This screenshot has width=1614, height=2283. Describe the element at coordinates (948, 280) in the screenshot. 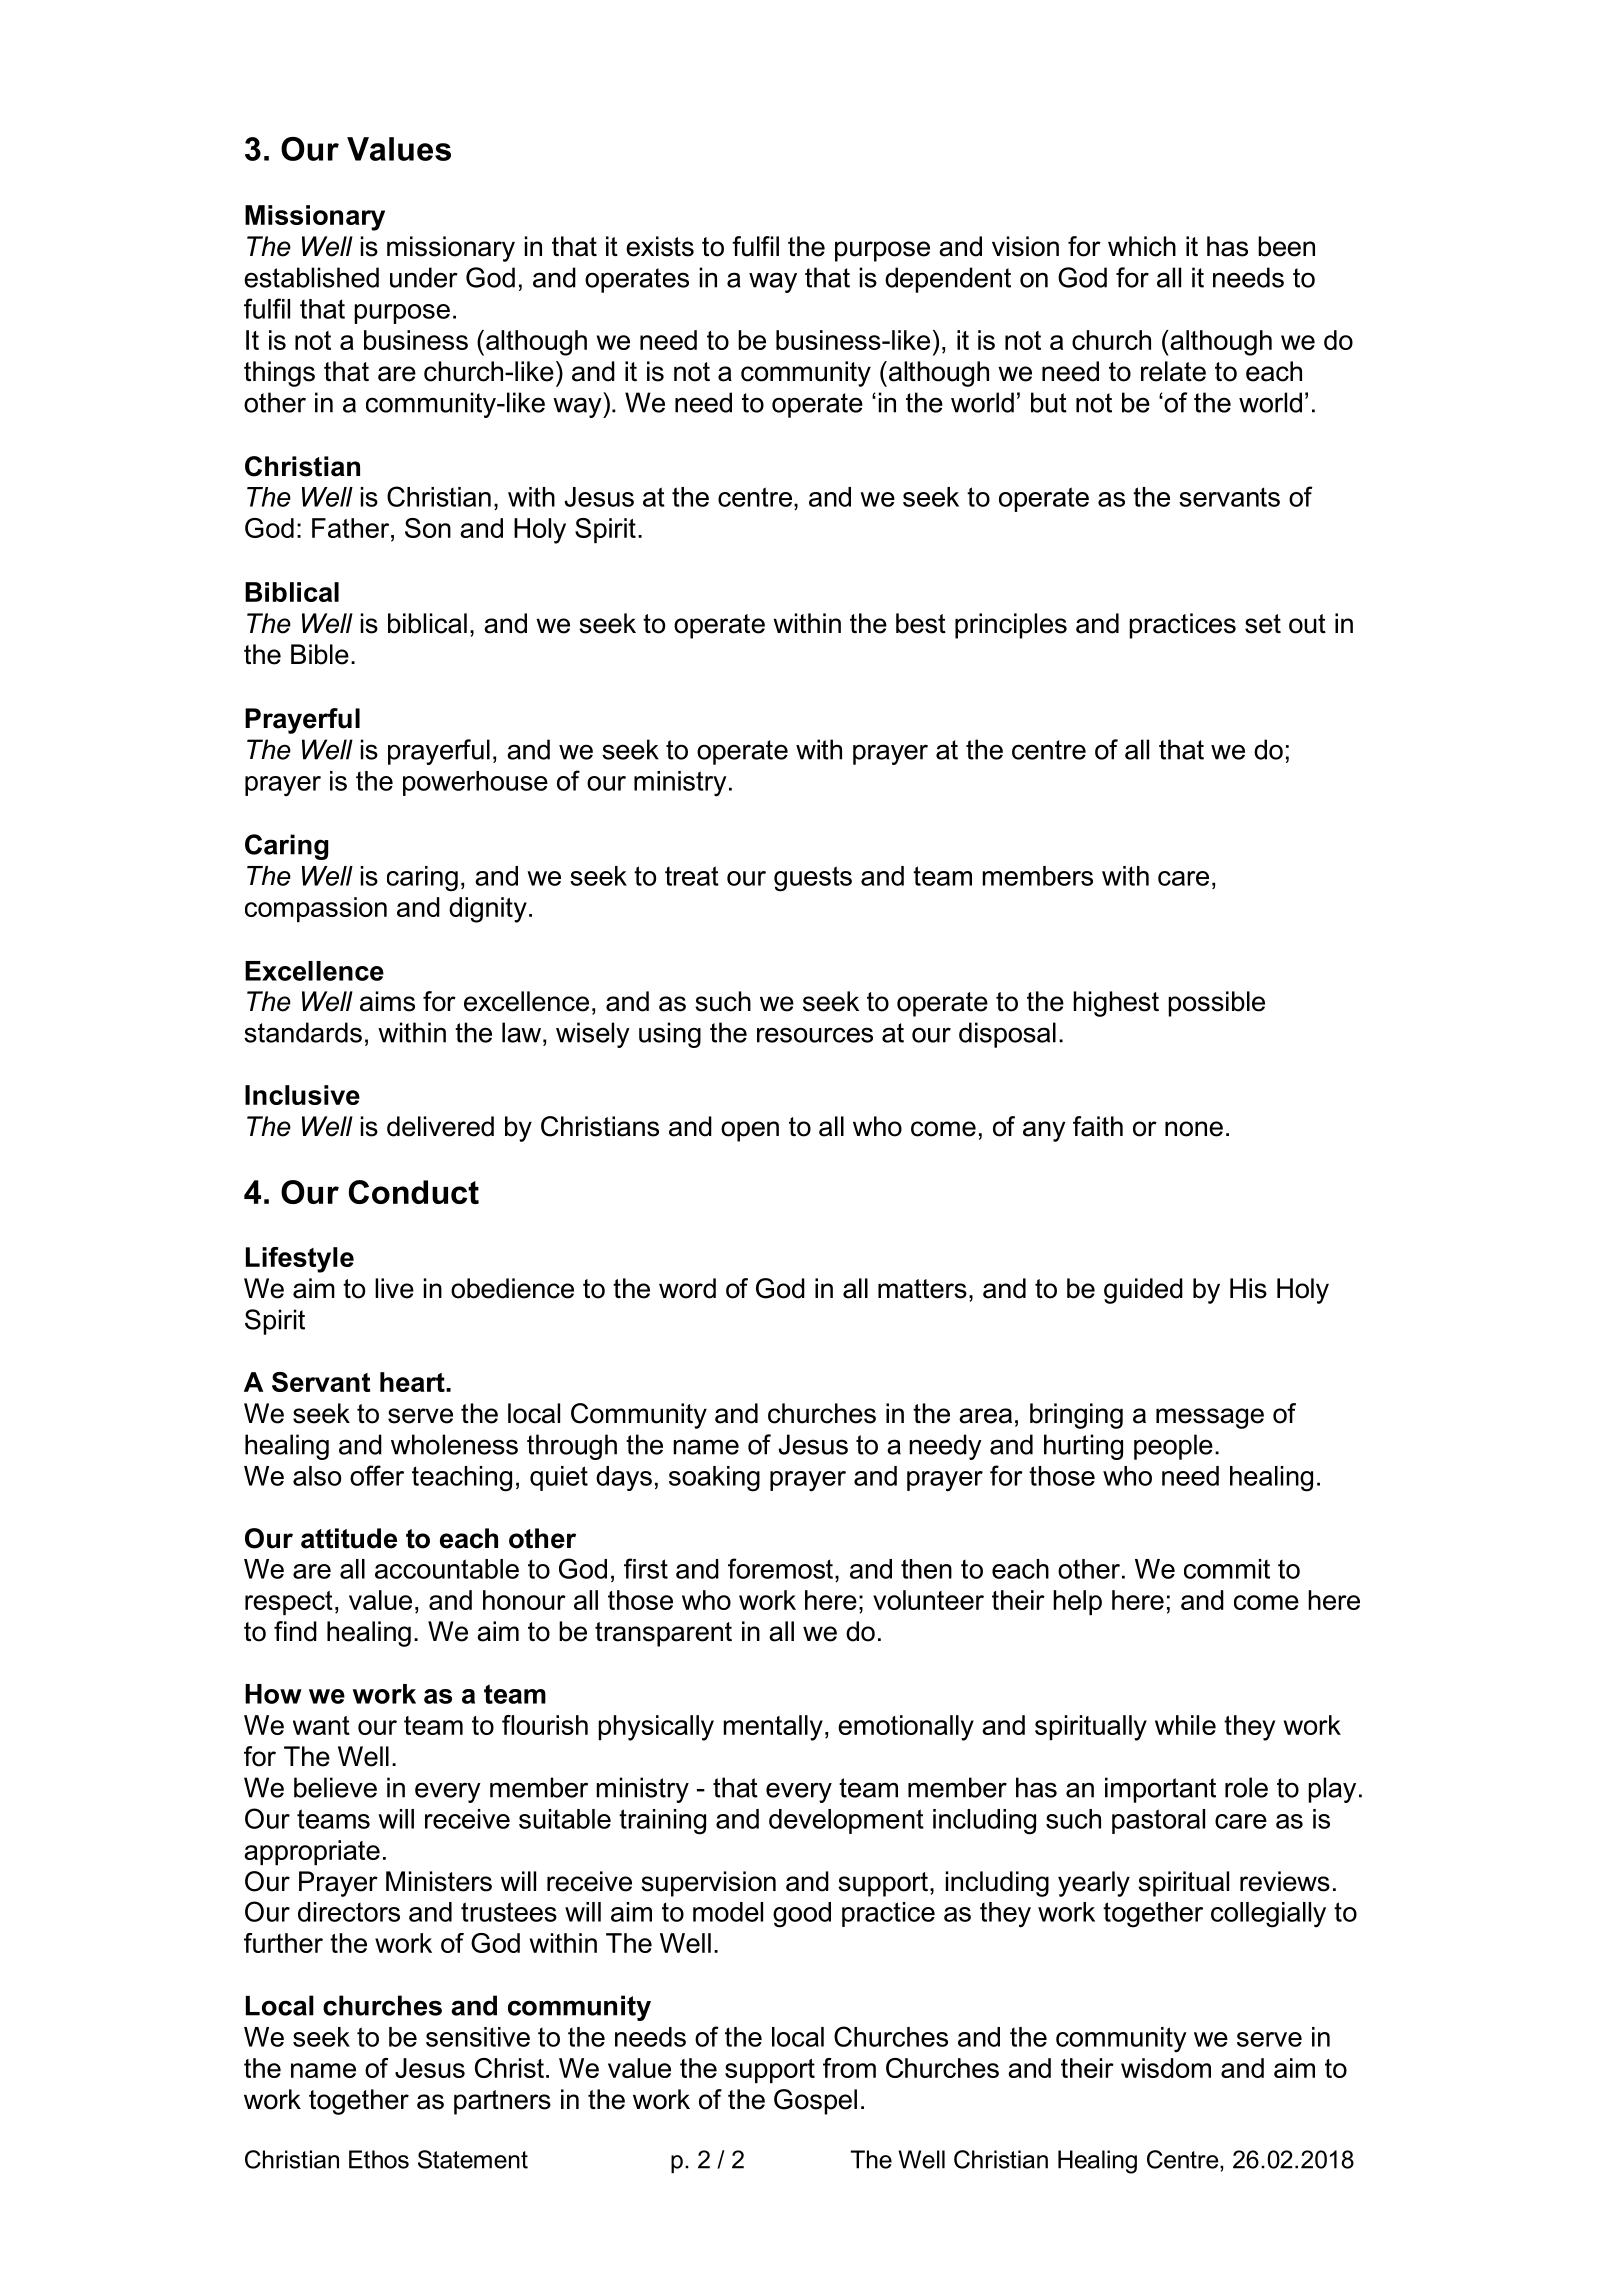

I see `dependent` at that location.
